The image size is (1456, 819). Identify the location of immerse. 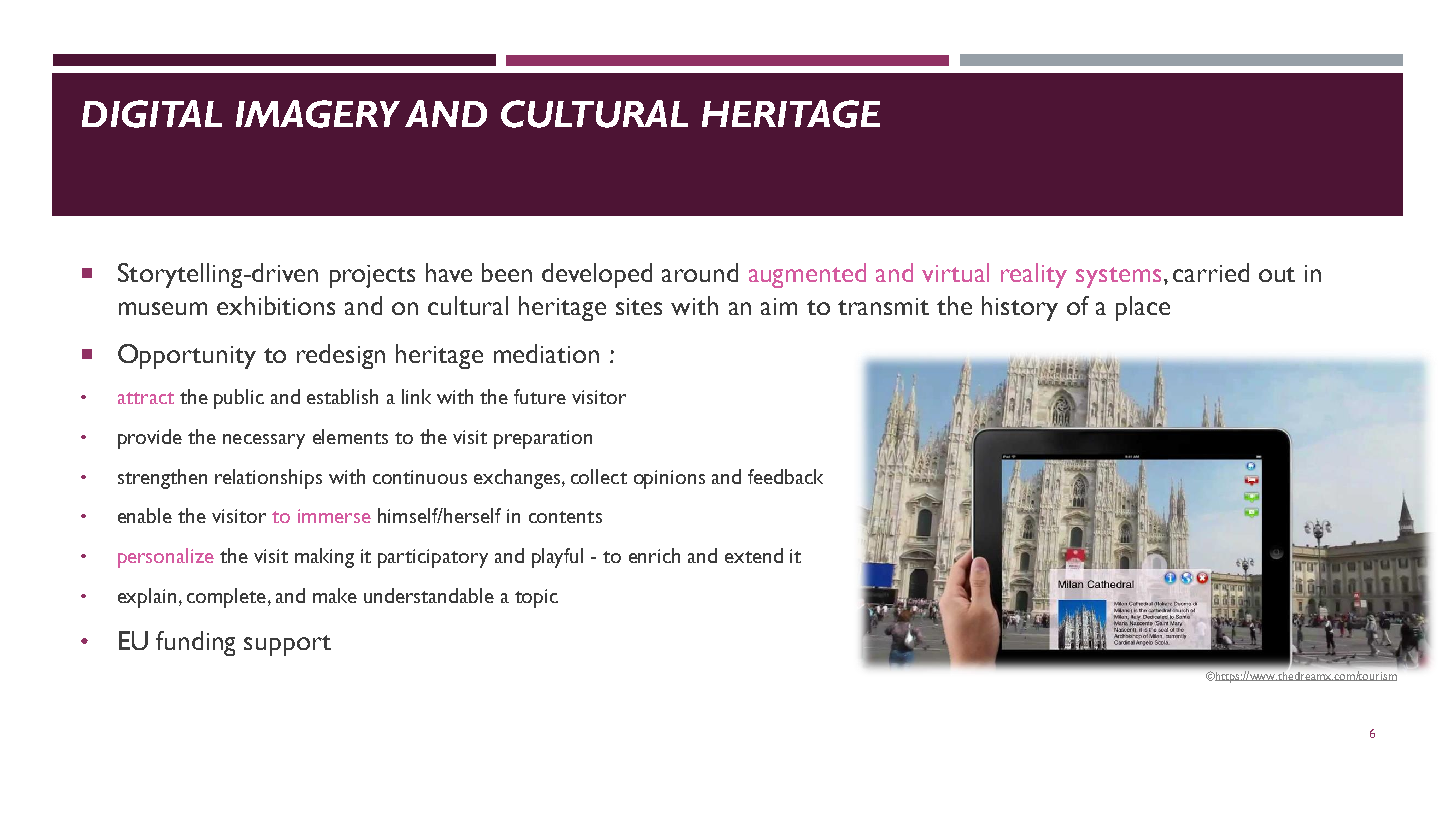
(334, 516).
